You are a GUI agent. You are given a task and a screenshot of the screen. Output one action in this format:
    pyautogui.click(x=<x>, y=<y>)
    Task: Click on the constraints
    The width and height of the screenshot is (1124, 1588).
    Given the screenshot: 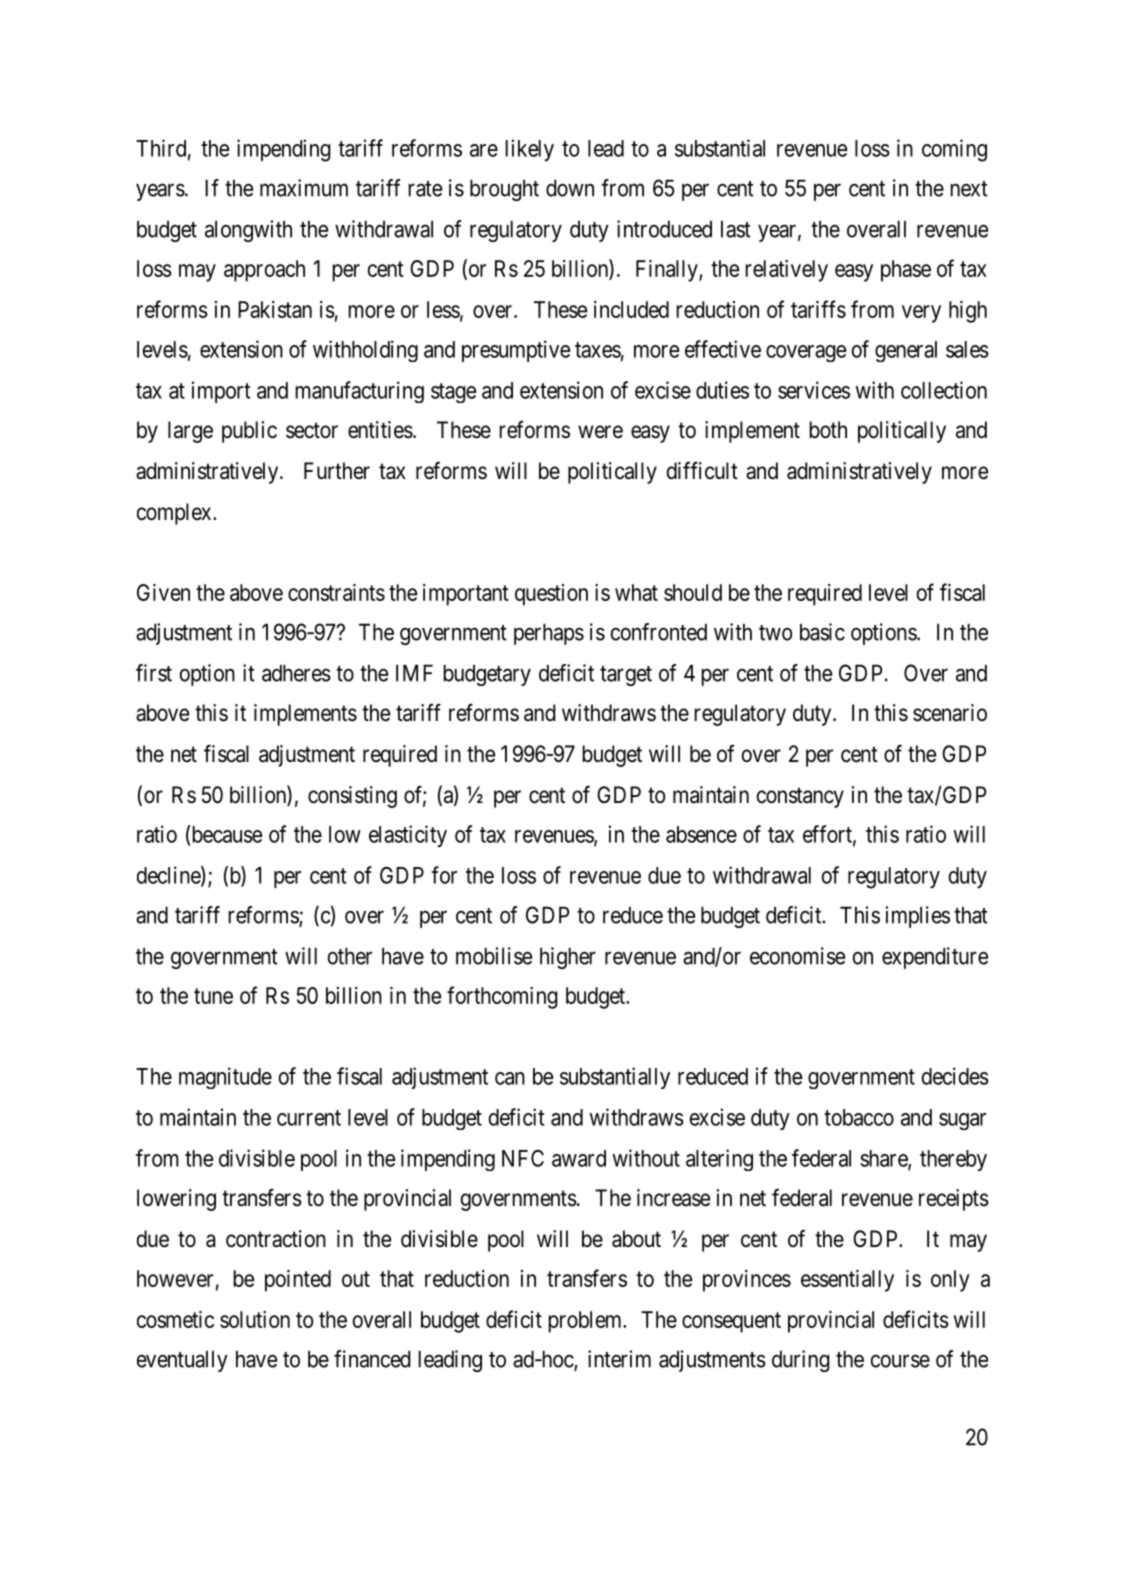 What is the action you would take?
    pyautogui.click(x=336, y=592)
